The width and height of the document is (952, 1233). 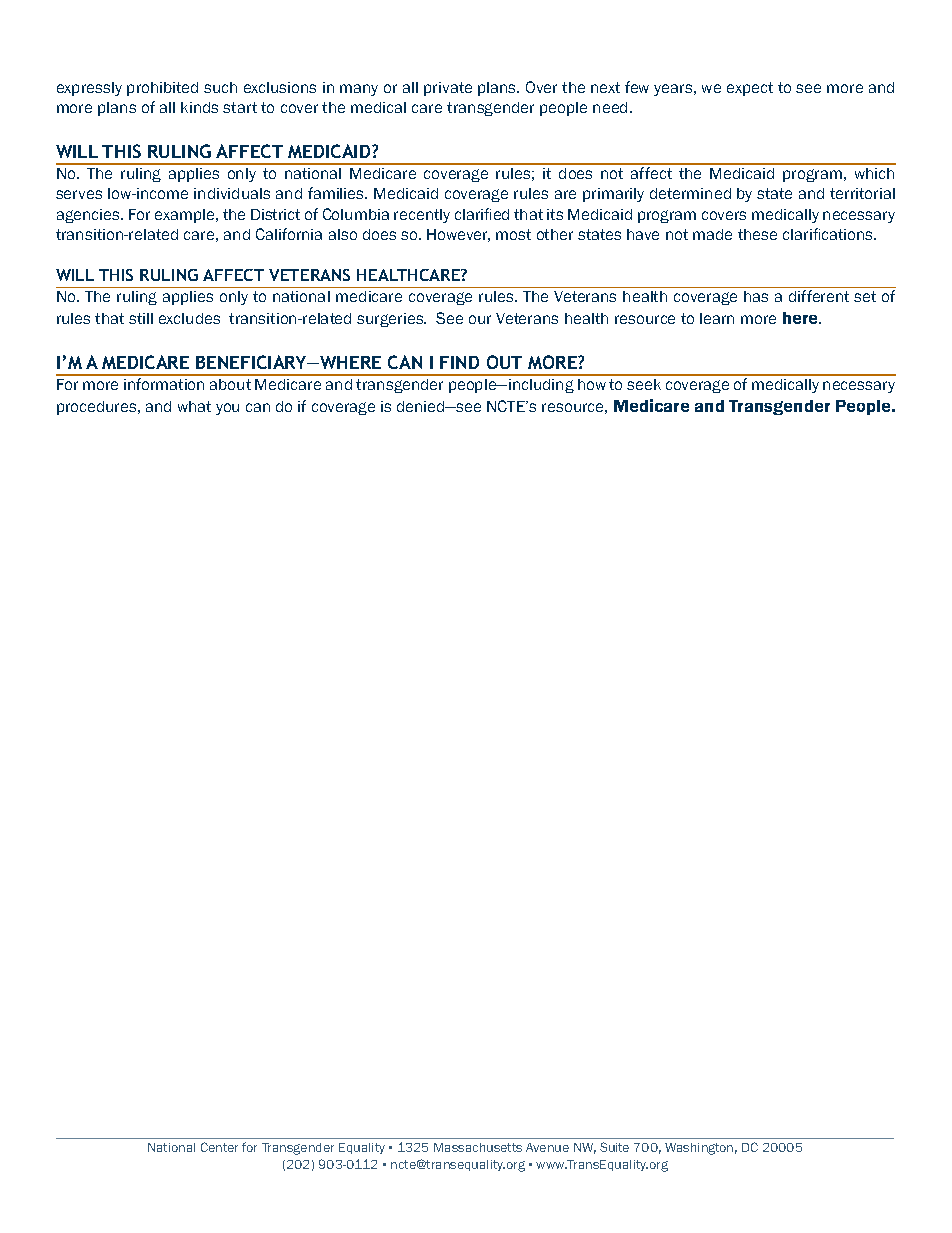 What do you see at coordinates (478, 1147) in the document?
I see `Massachusetts` at bounding box center [478, 1147].
